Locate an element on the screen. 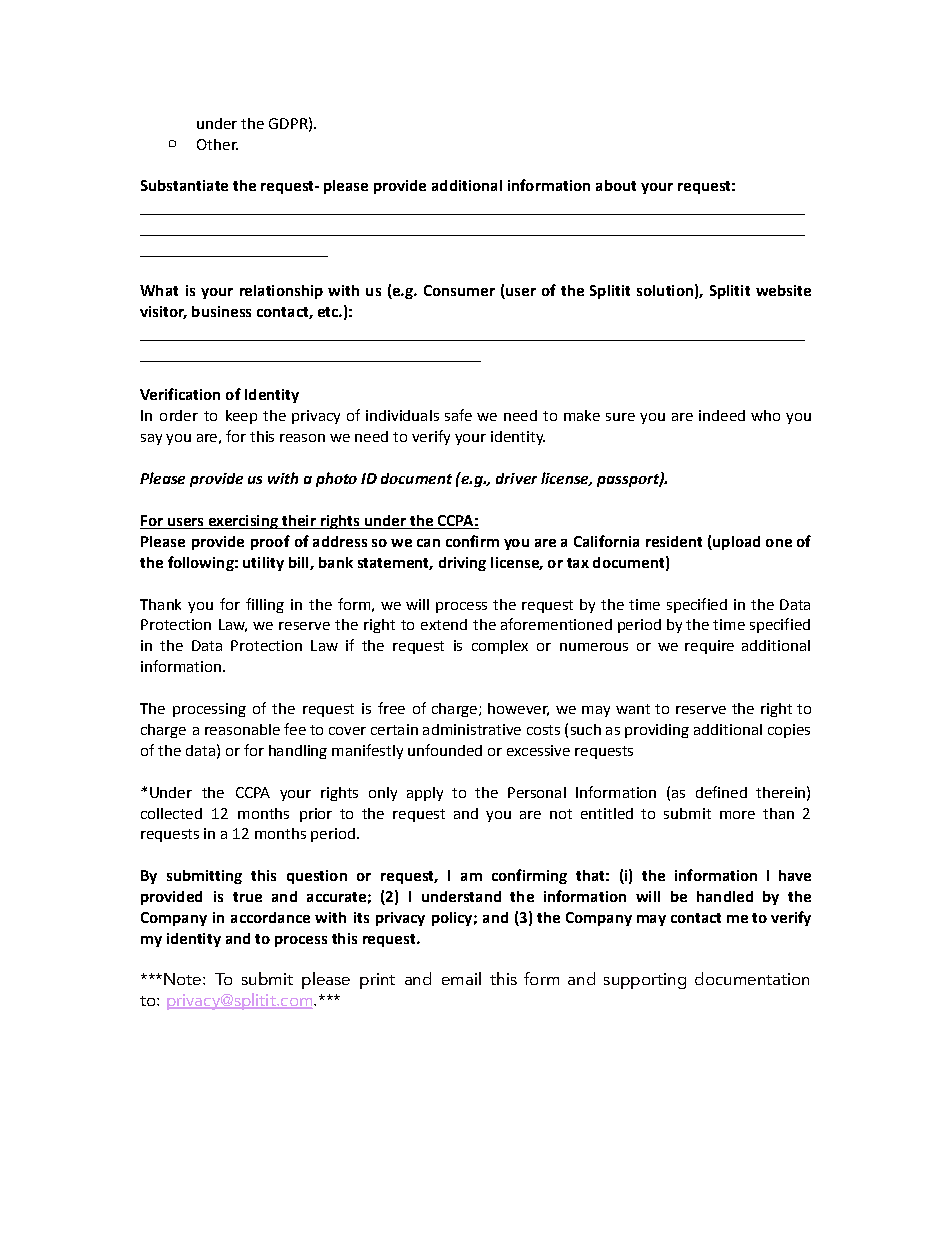 The height and width of the screenshot is (1233, 952). safe is located at coordinates (458, 415).
